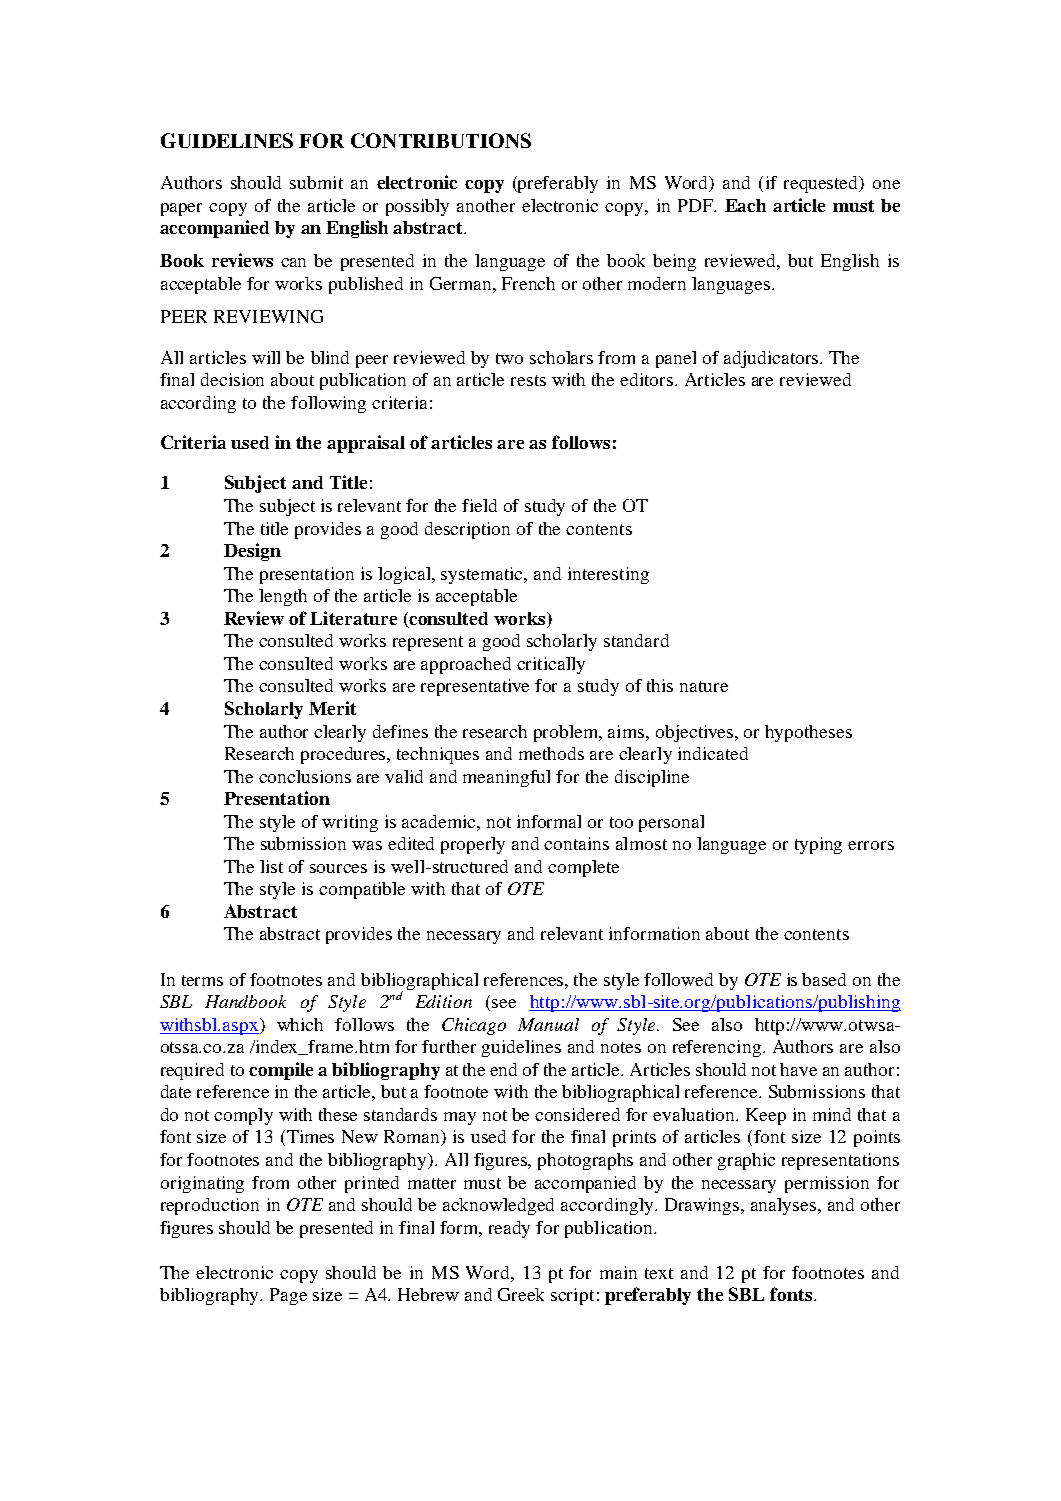 The height and width of the screenshot is (1501, 1061). What do you see at coordinates (521, 1294) in the screenshot?
I see `Greek` at bounding box center [521, 1294].
